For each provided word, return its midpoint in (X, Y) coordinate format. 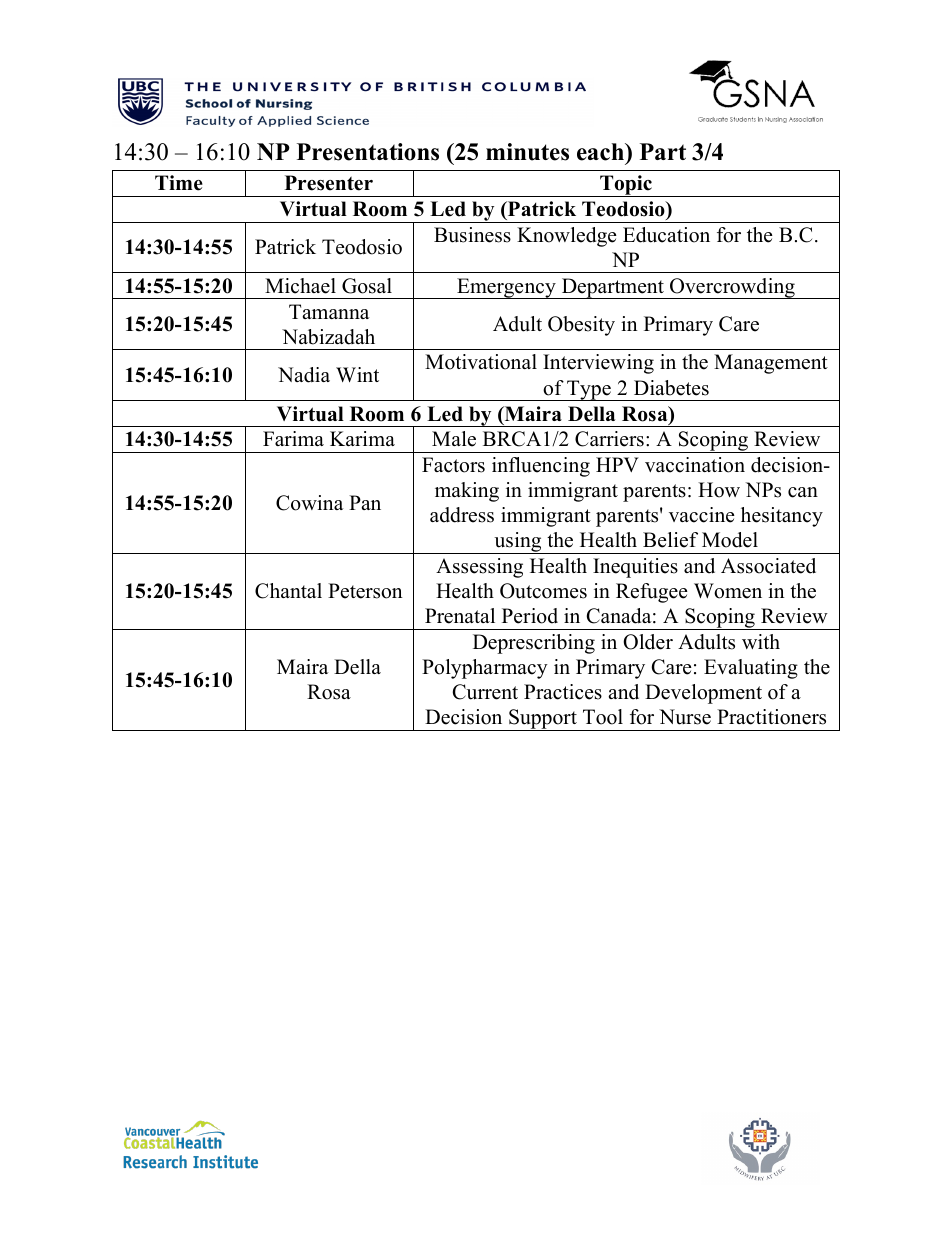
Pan (365, 502)
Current (485, 692)
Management (771, 364)
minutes (527, 152)
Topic (626, 186)
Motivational (481, 362)
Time (179, 183)
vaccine (702, 515)
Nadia (304, 375)
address (462, 515)
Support (543, 720)
